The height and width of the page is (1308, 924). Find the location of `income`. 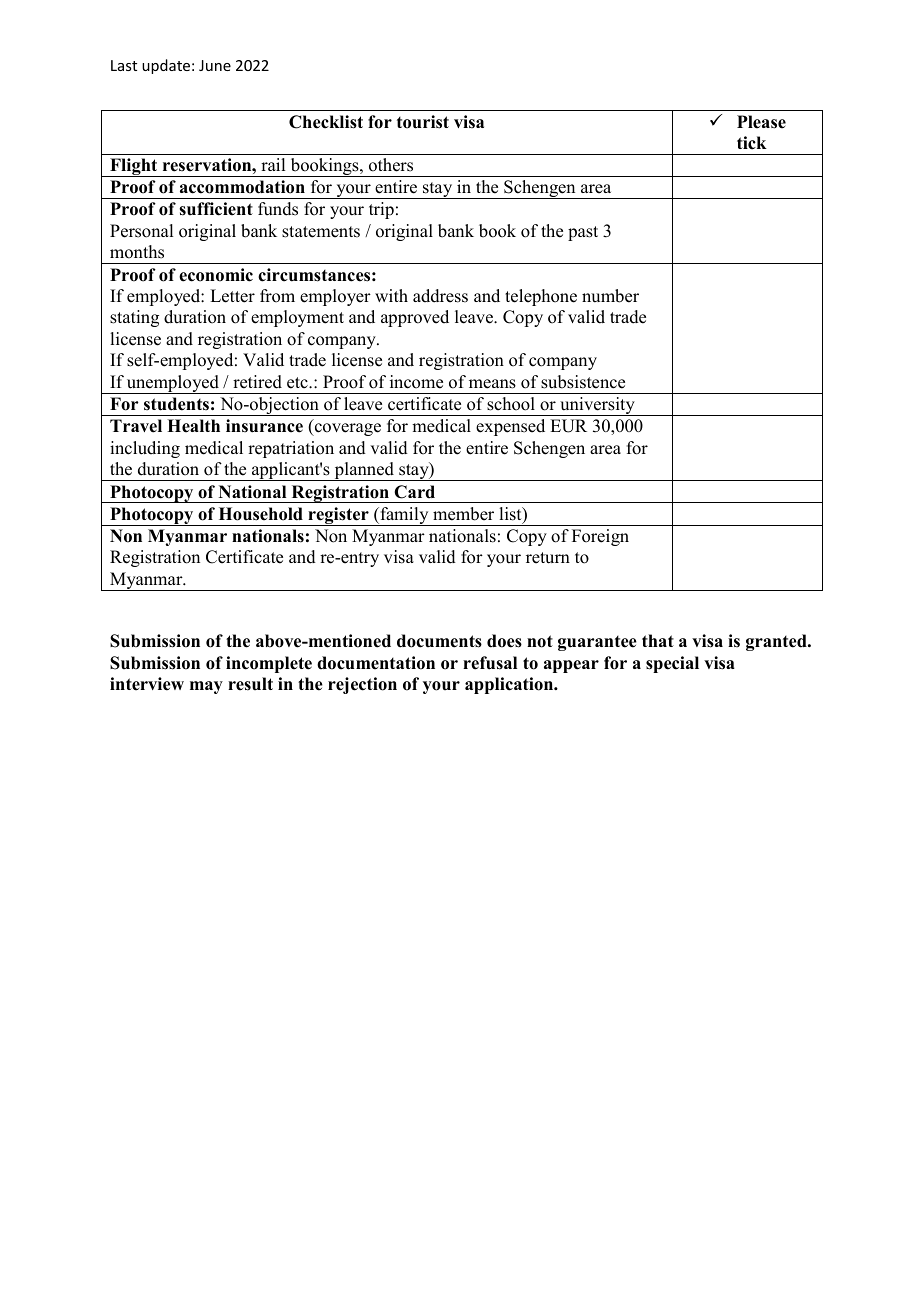

income is located at coordinates (416, 382).
